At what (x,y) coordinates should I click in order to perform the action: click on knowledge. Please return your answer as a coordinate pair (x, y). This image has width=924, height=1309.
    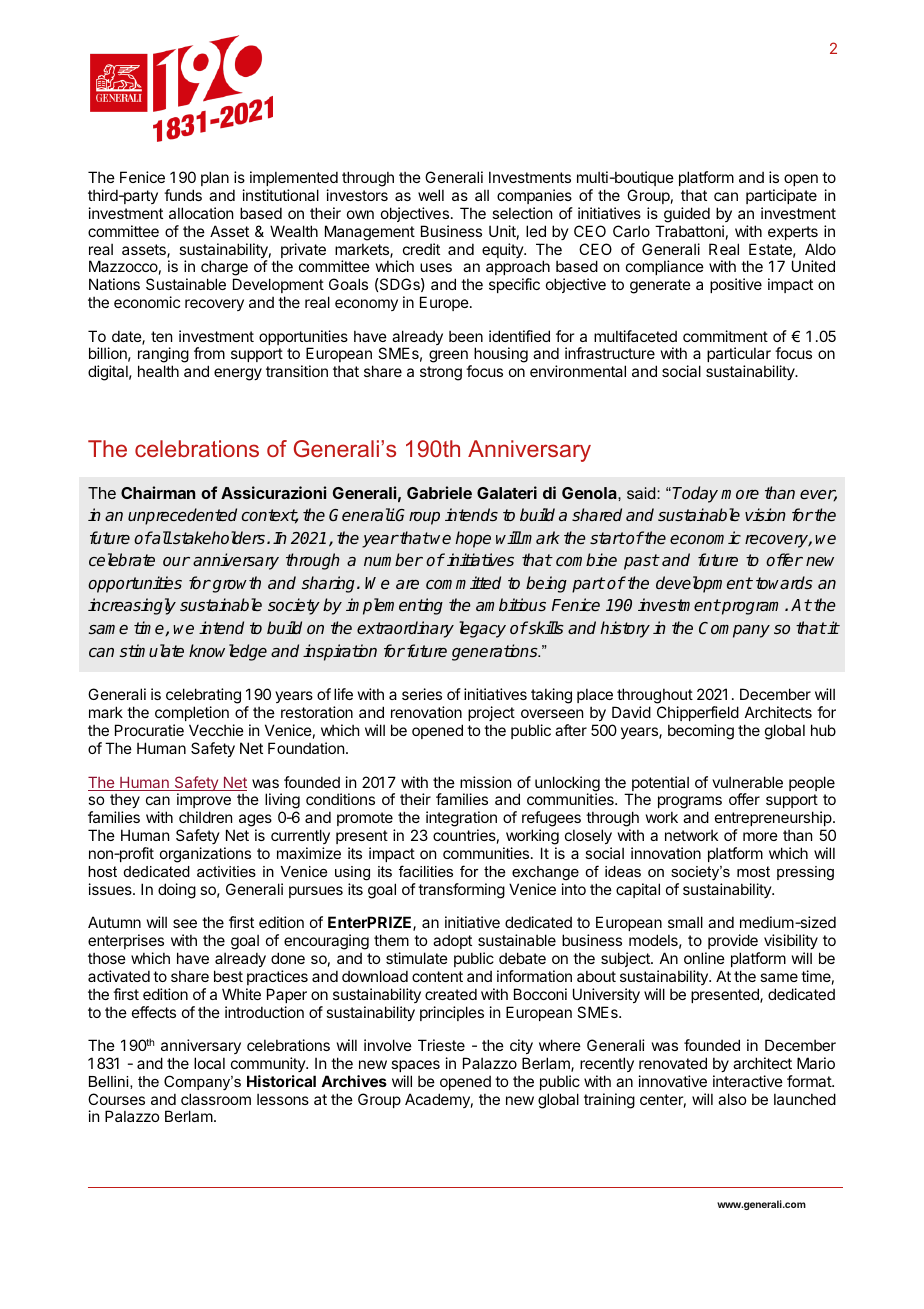
    Looking at the image, I should click on (228, 652).
